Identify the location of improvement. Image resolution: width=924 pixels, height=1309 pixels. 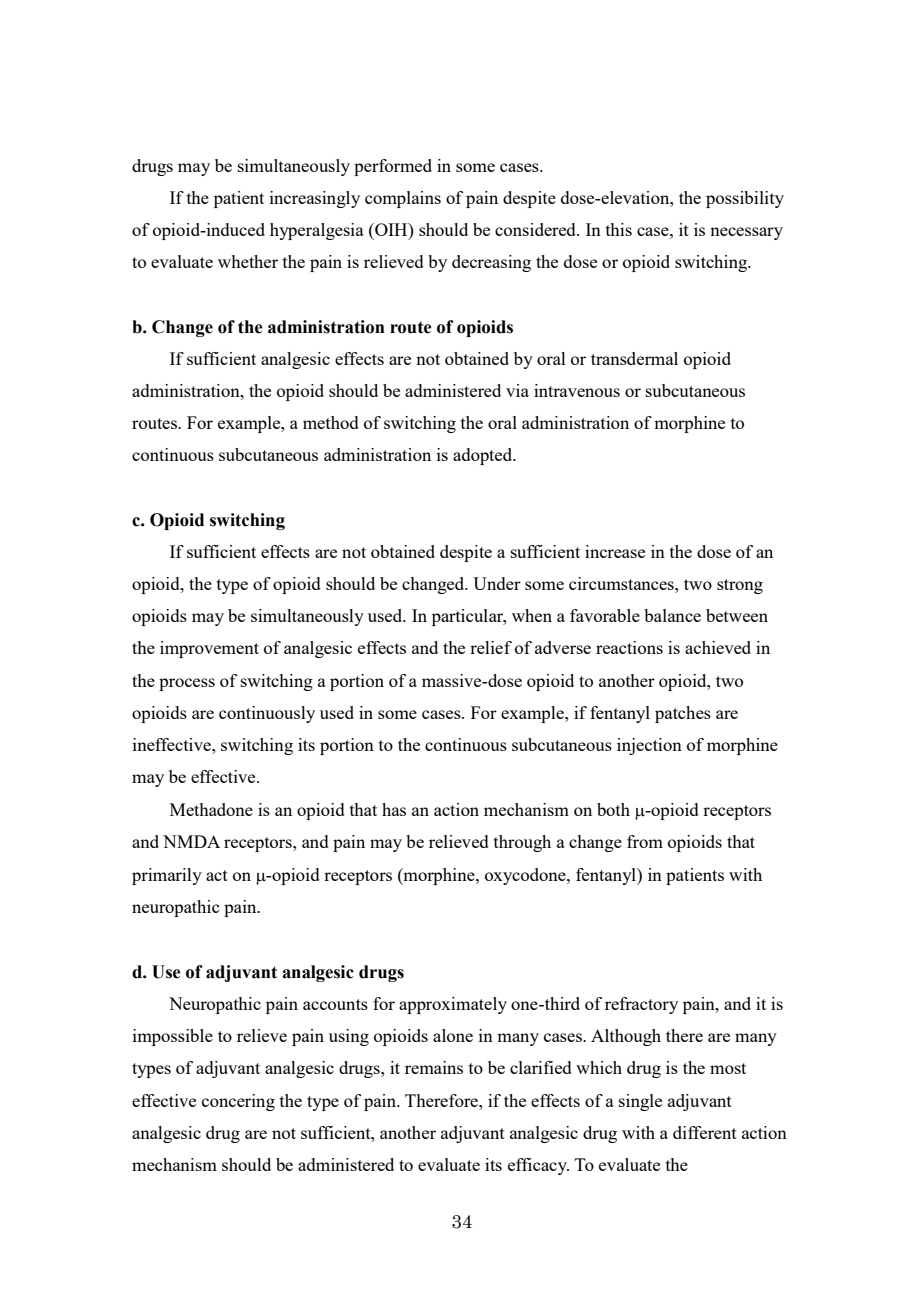
(209, 649).
